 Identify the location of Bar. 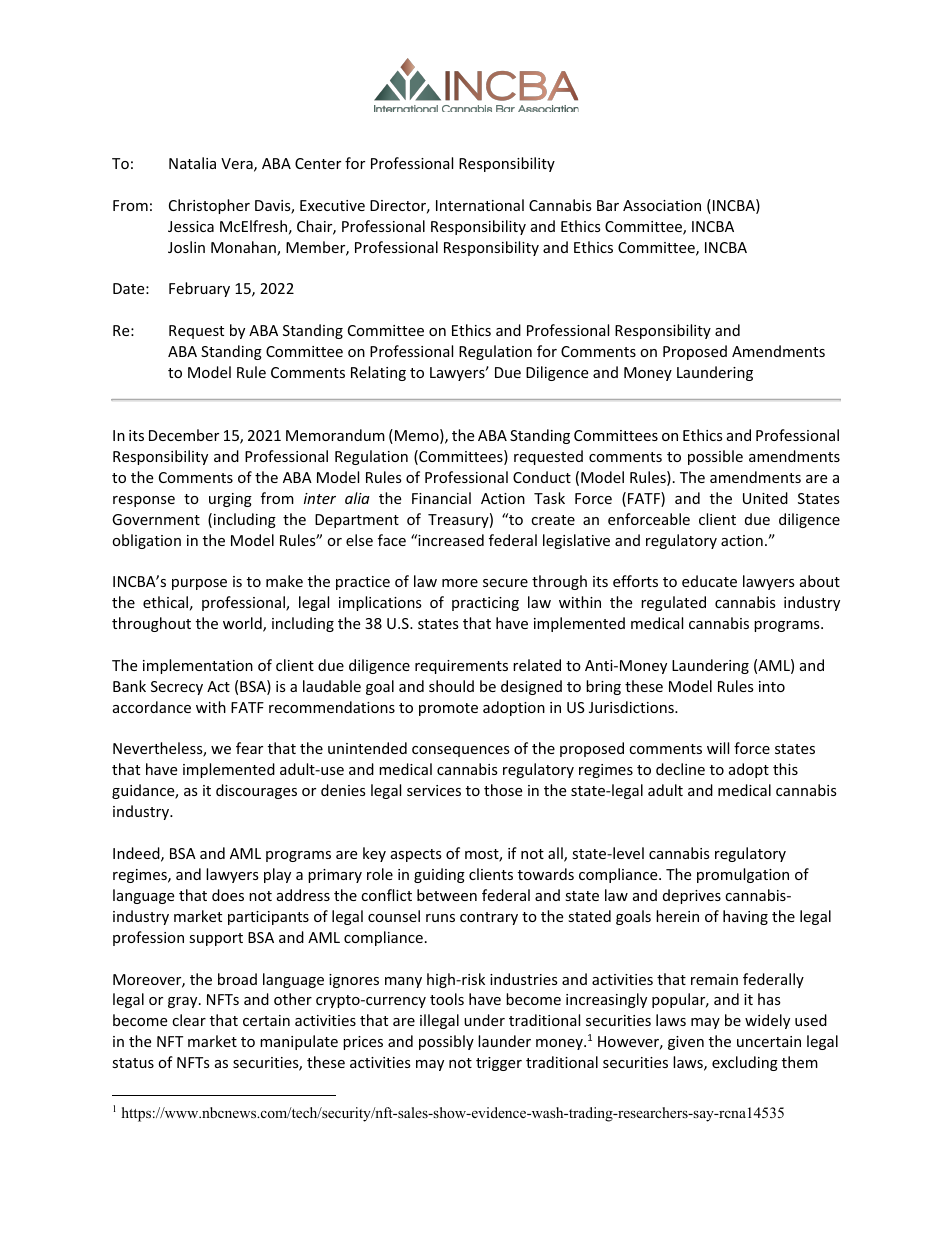
(608, 205).
